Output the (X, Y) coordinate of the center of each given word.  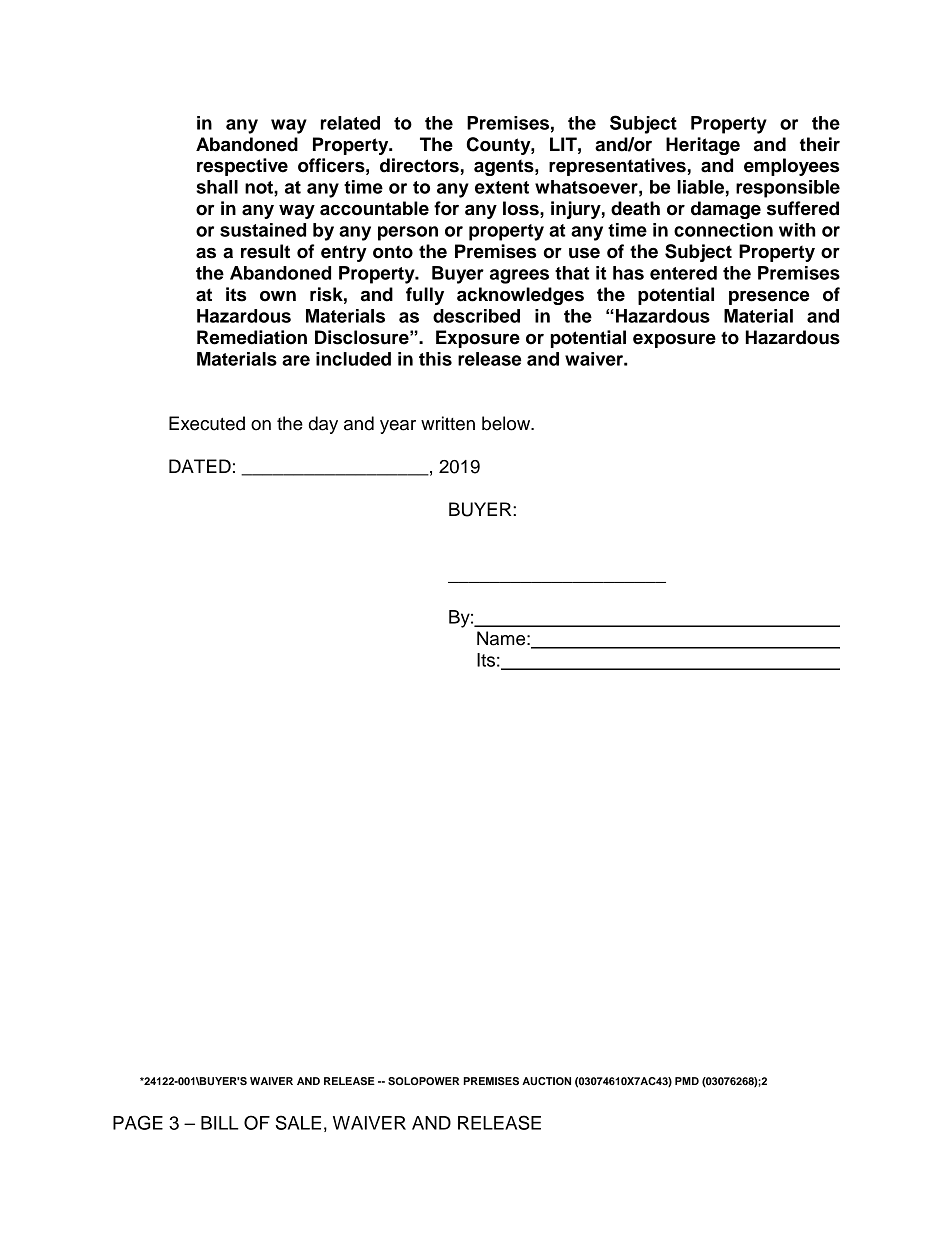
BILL (220, 1123)
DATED (200, 466)
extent (502, 187)
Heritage (703, 146)
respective (242, 167)
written (448, 423)
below (507, 423)
